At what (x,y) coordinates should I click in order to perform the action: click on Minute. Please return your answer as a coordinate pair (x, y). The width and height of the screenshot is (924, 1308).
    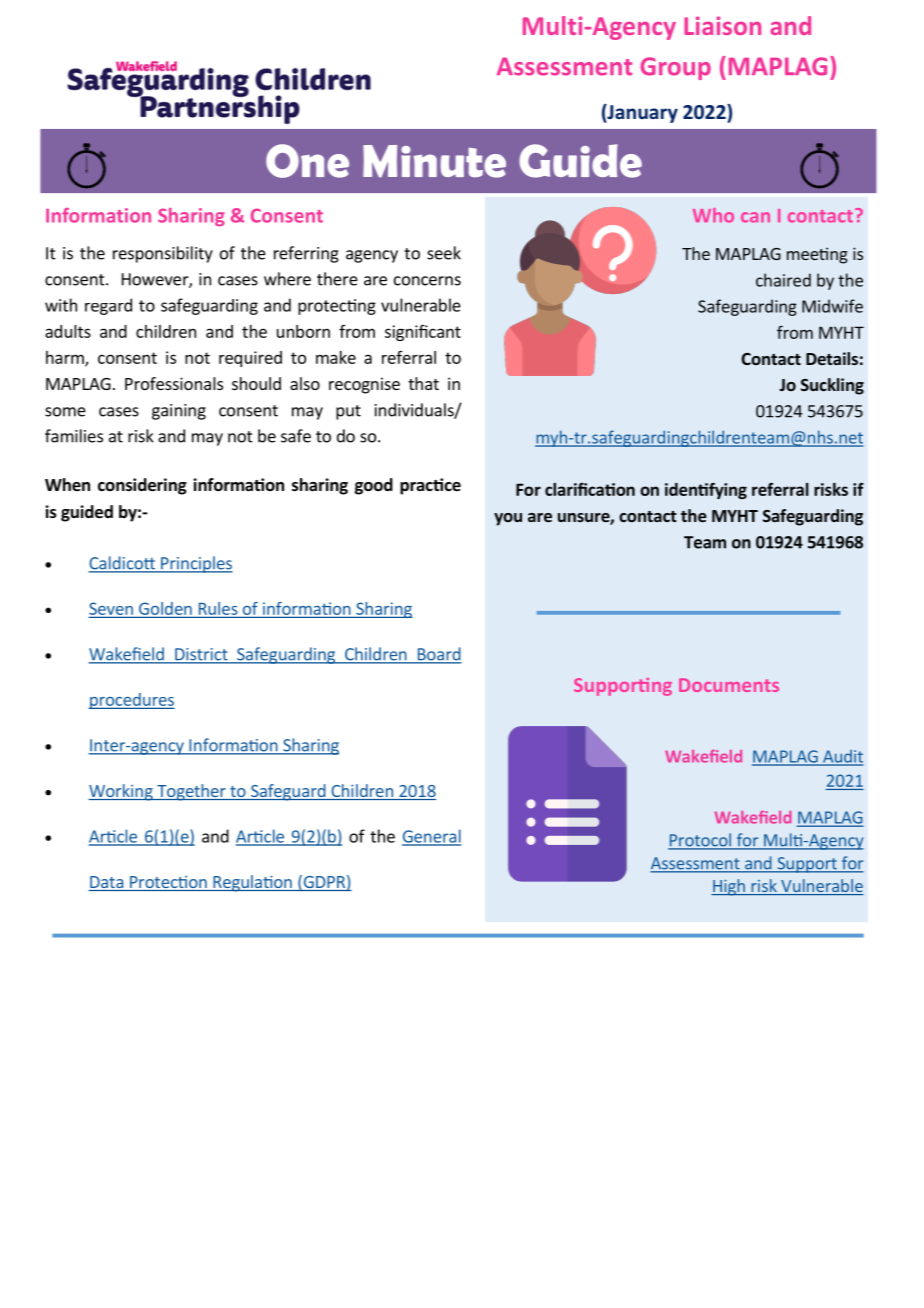
    Looking at the image, I should click on (434, 161).
